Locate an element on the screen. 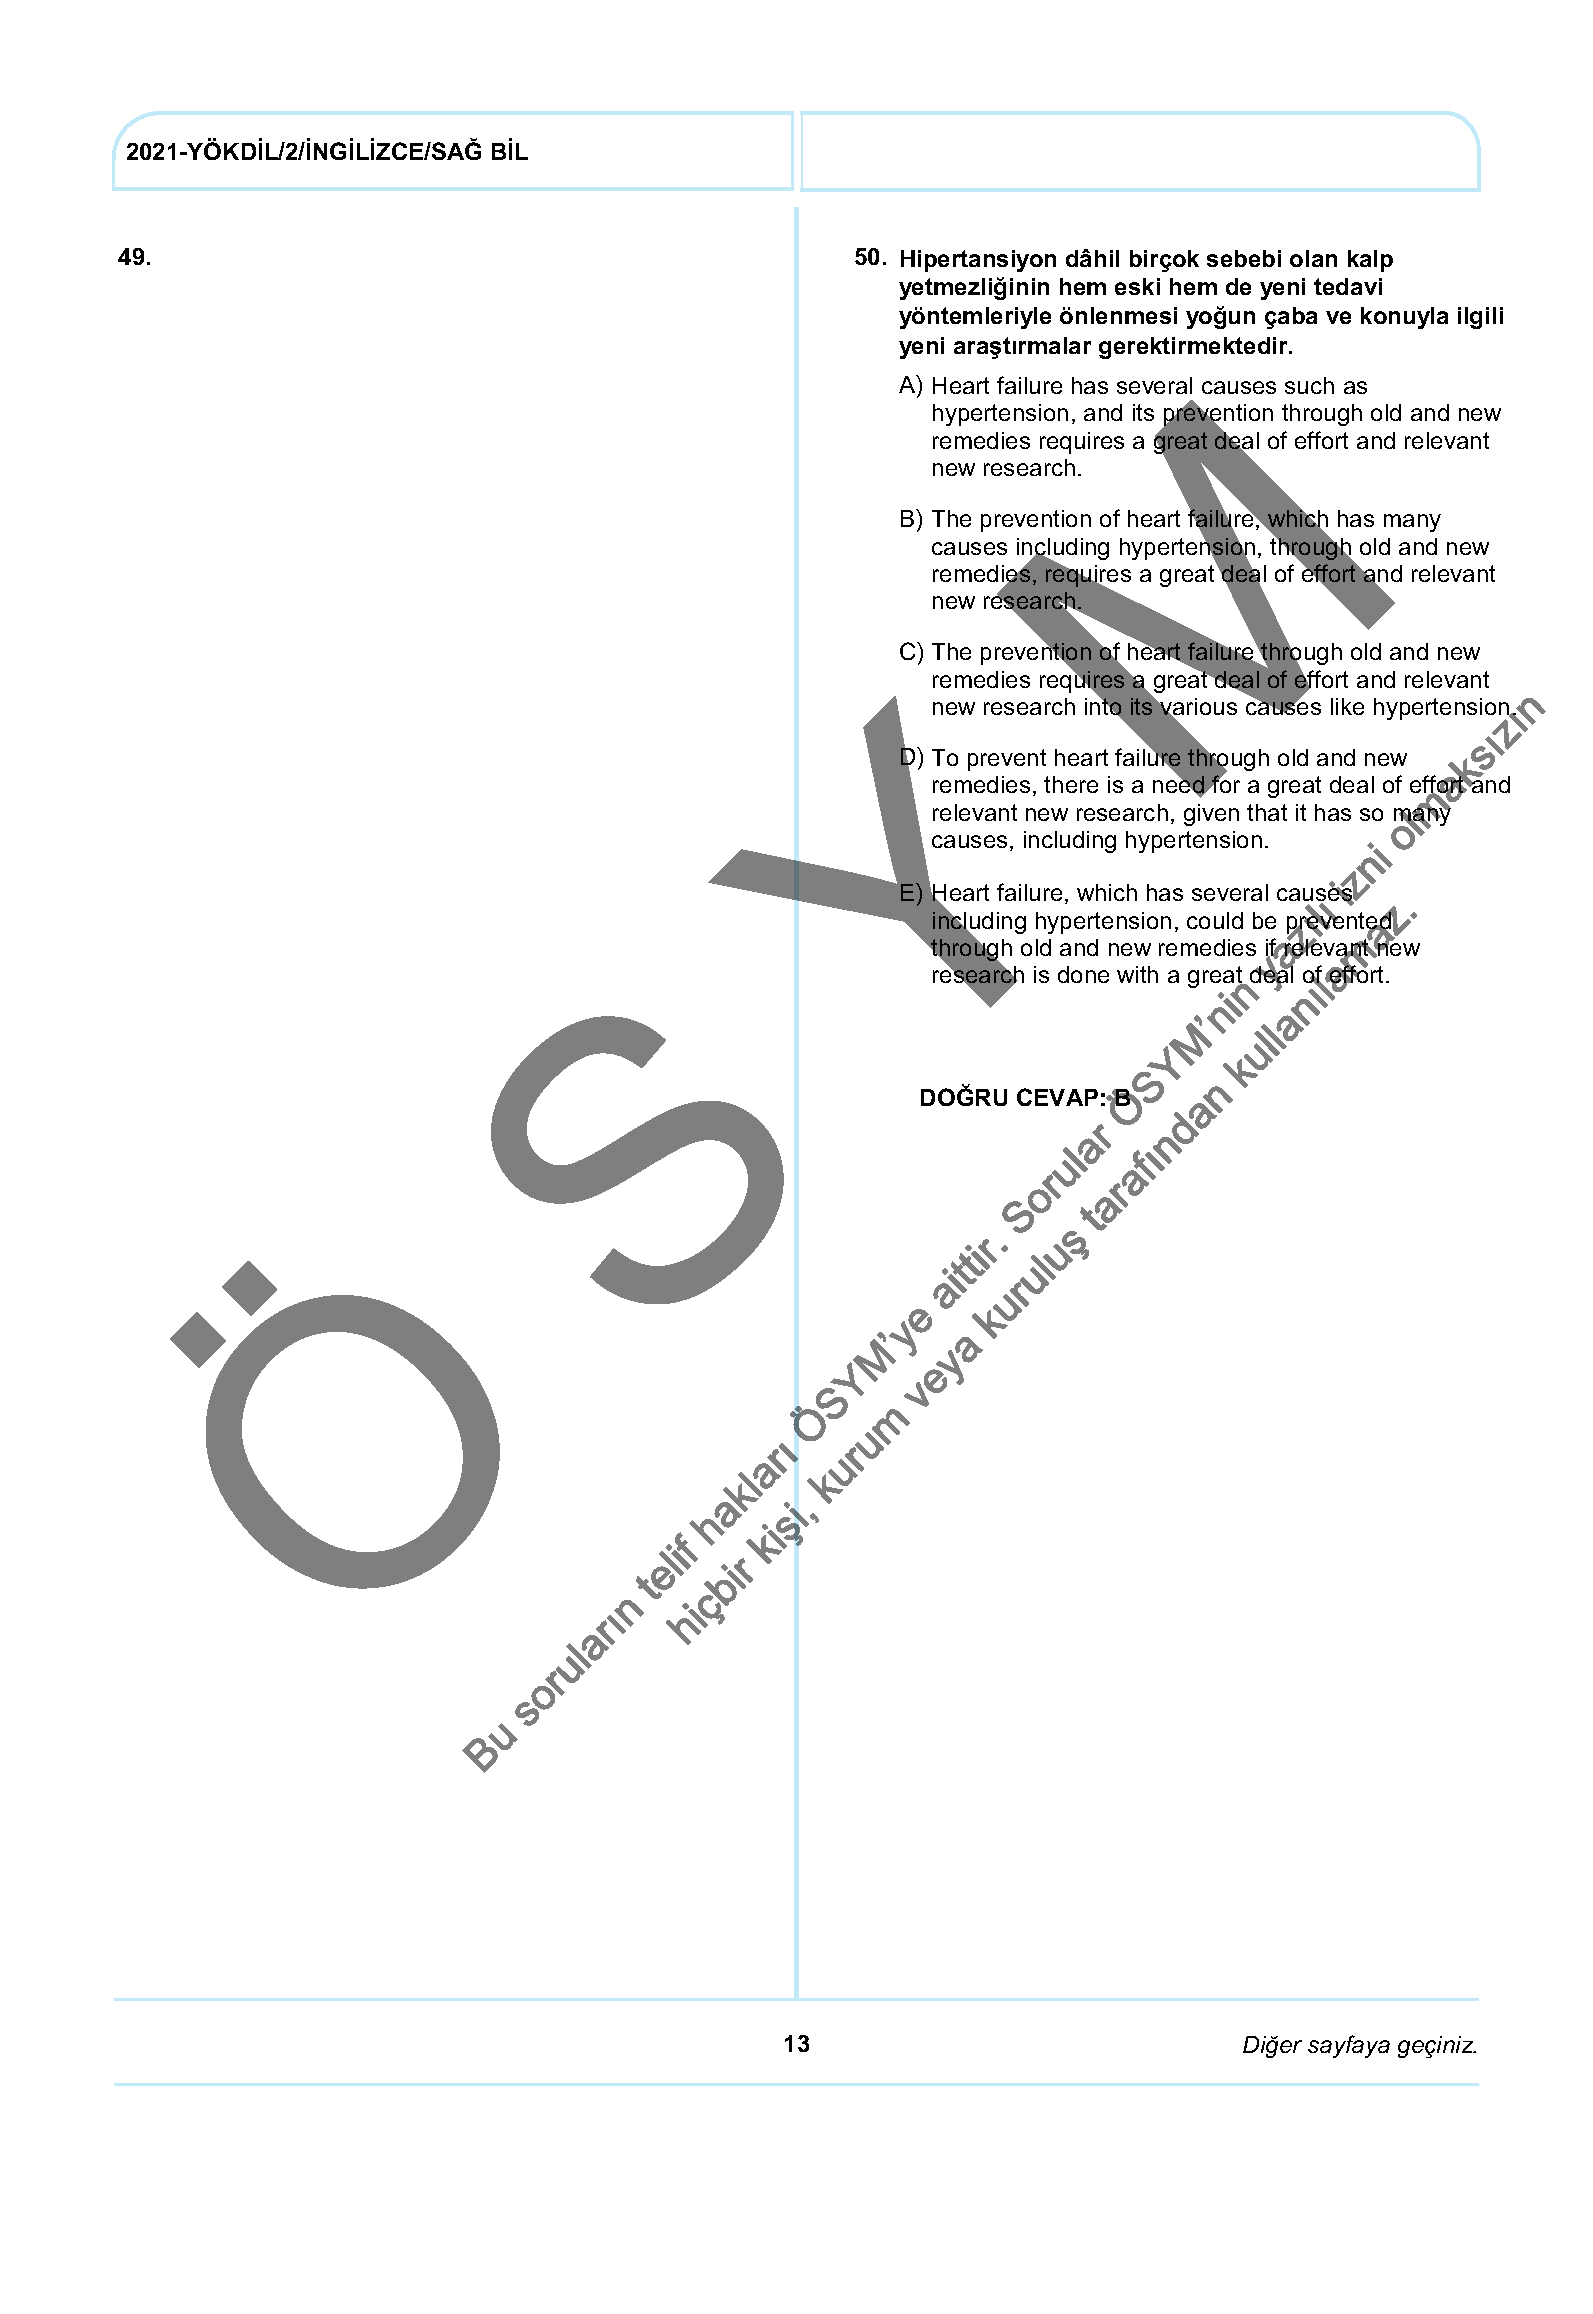  like is located at coordinates (1347, 706).
